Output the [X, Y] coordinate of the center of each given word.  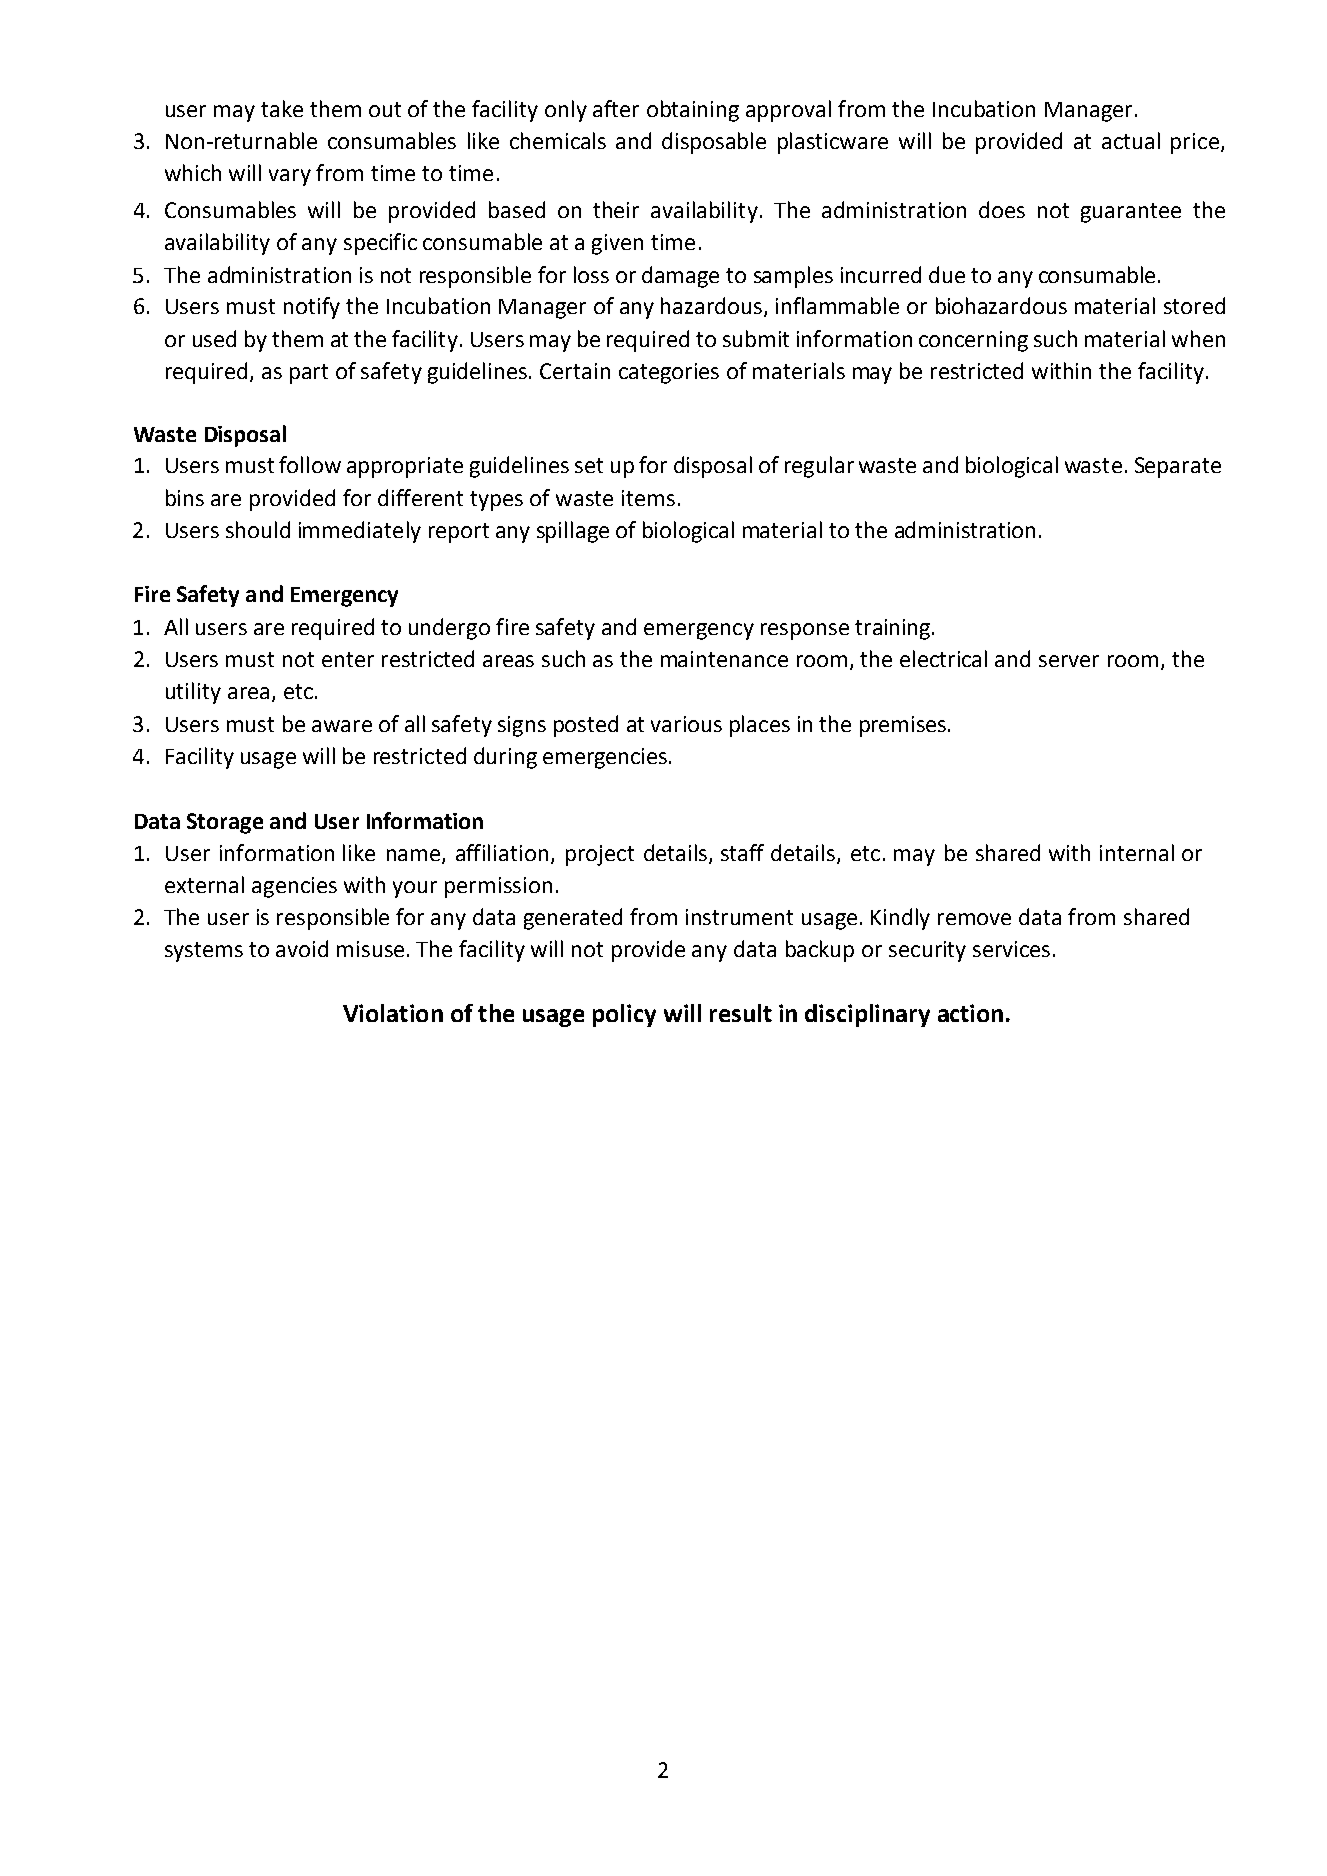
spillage [573, 532]
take [282, 108]
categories [669, 373]
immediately [360, 532]
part [309, 374]
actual [1131, 140]
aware [342, 726]
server [1069, 661]
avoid [302, 948]
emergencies [605, 758]
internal [1137, 852]
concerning [973, 341]
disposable [714, 143]
